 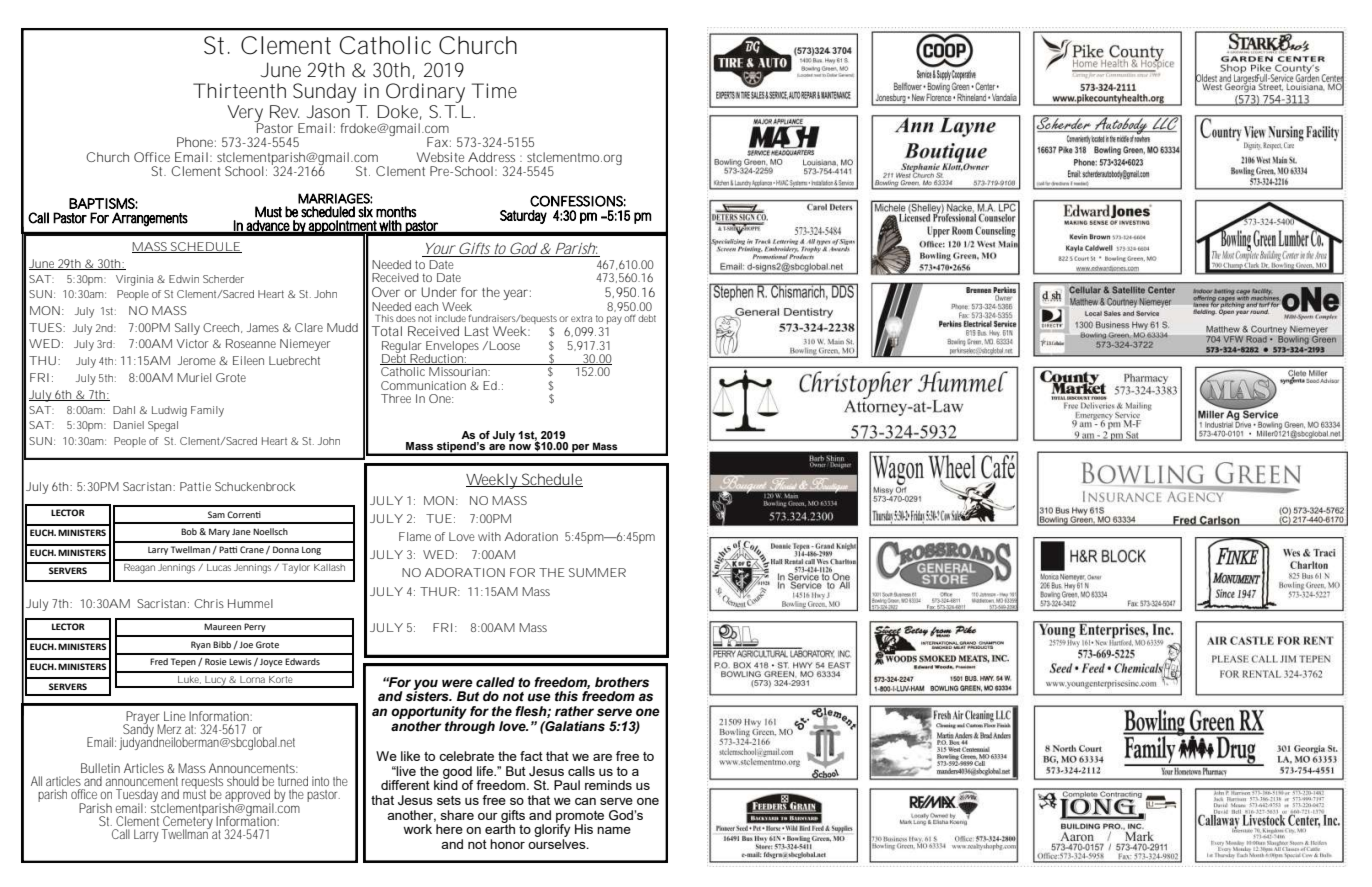 What do you see at coordinates (396, 398) in the image?
I see `Three` at bounding box center [396, 398].
